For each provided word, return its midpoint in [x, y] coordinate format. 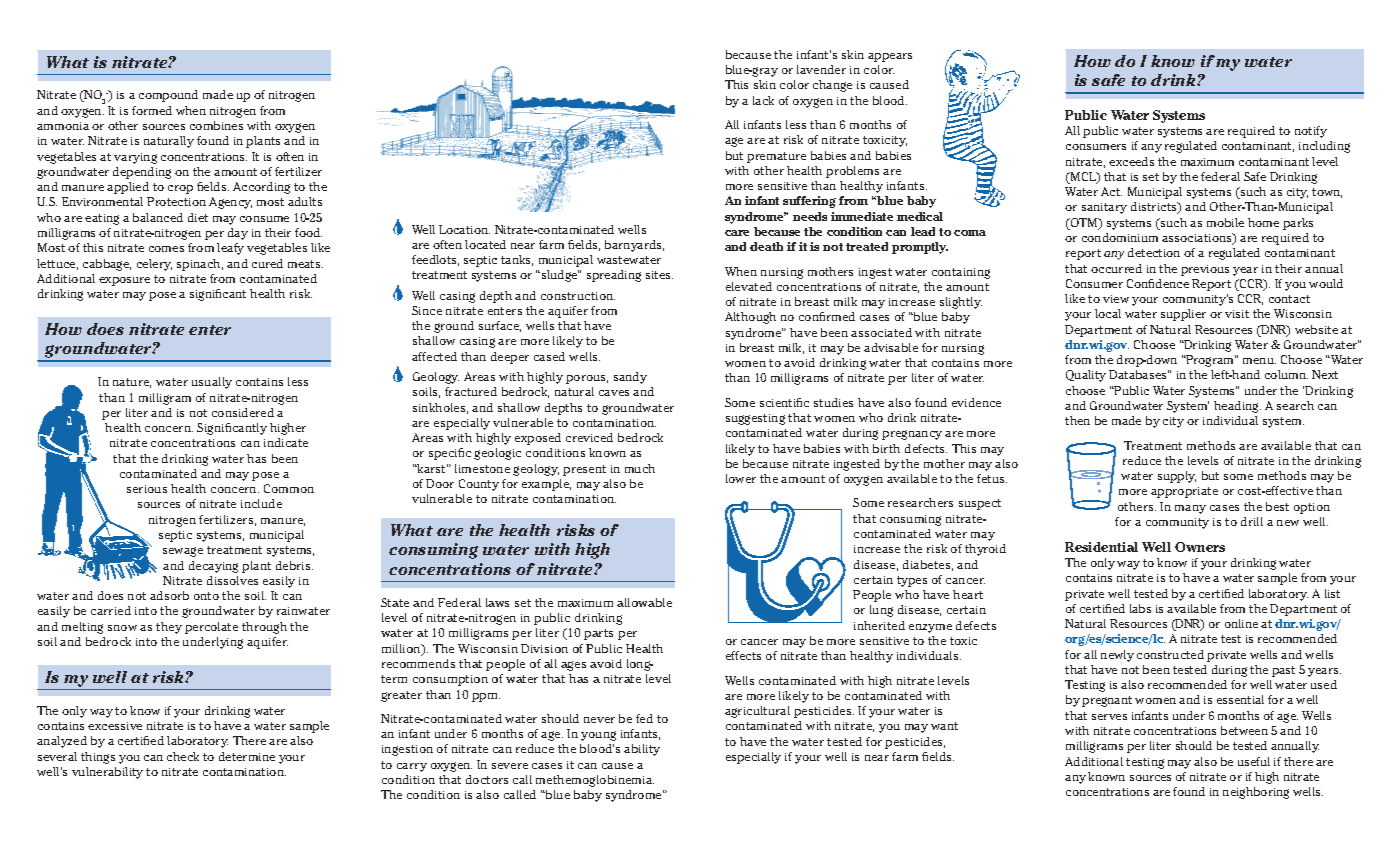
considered [243, 412]
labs [1140, 608]
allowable [644, 602]
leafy [230, 249]
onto [206, 596]
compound [168, 96]
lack [763, 100]
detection [1154, 252]
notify [1311, 132]
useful [1254, 761]
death [766, 246]
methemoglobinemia [595, 781]
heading [1237, 407]
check [183, 756]
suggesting [755, 419]
